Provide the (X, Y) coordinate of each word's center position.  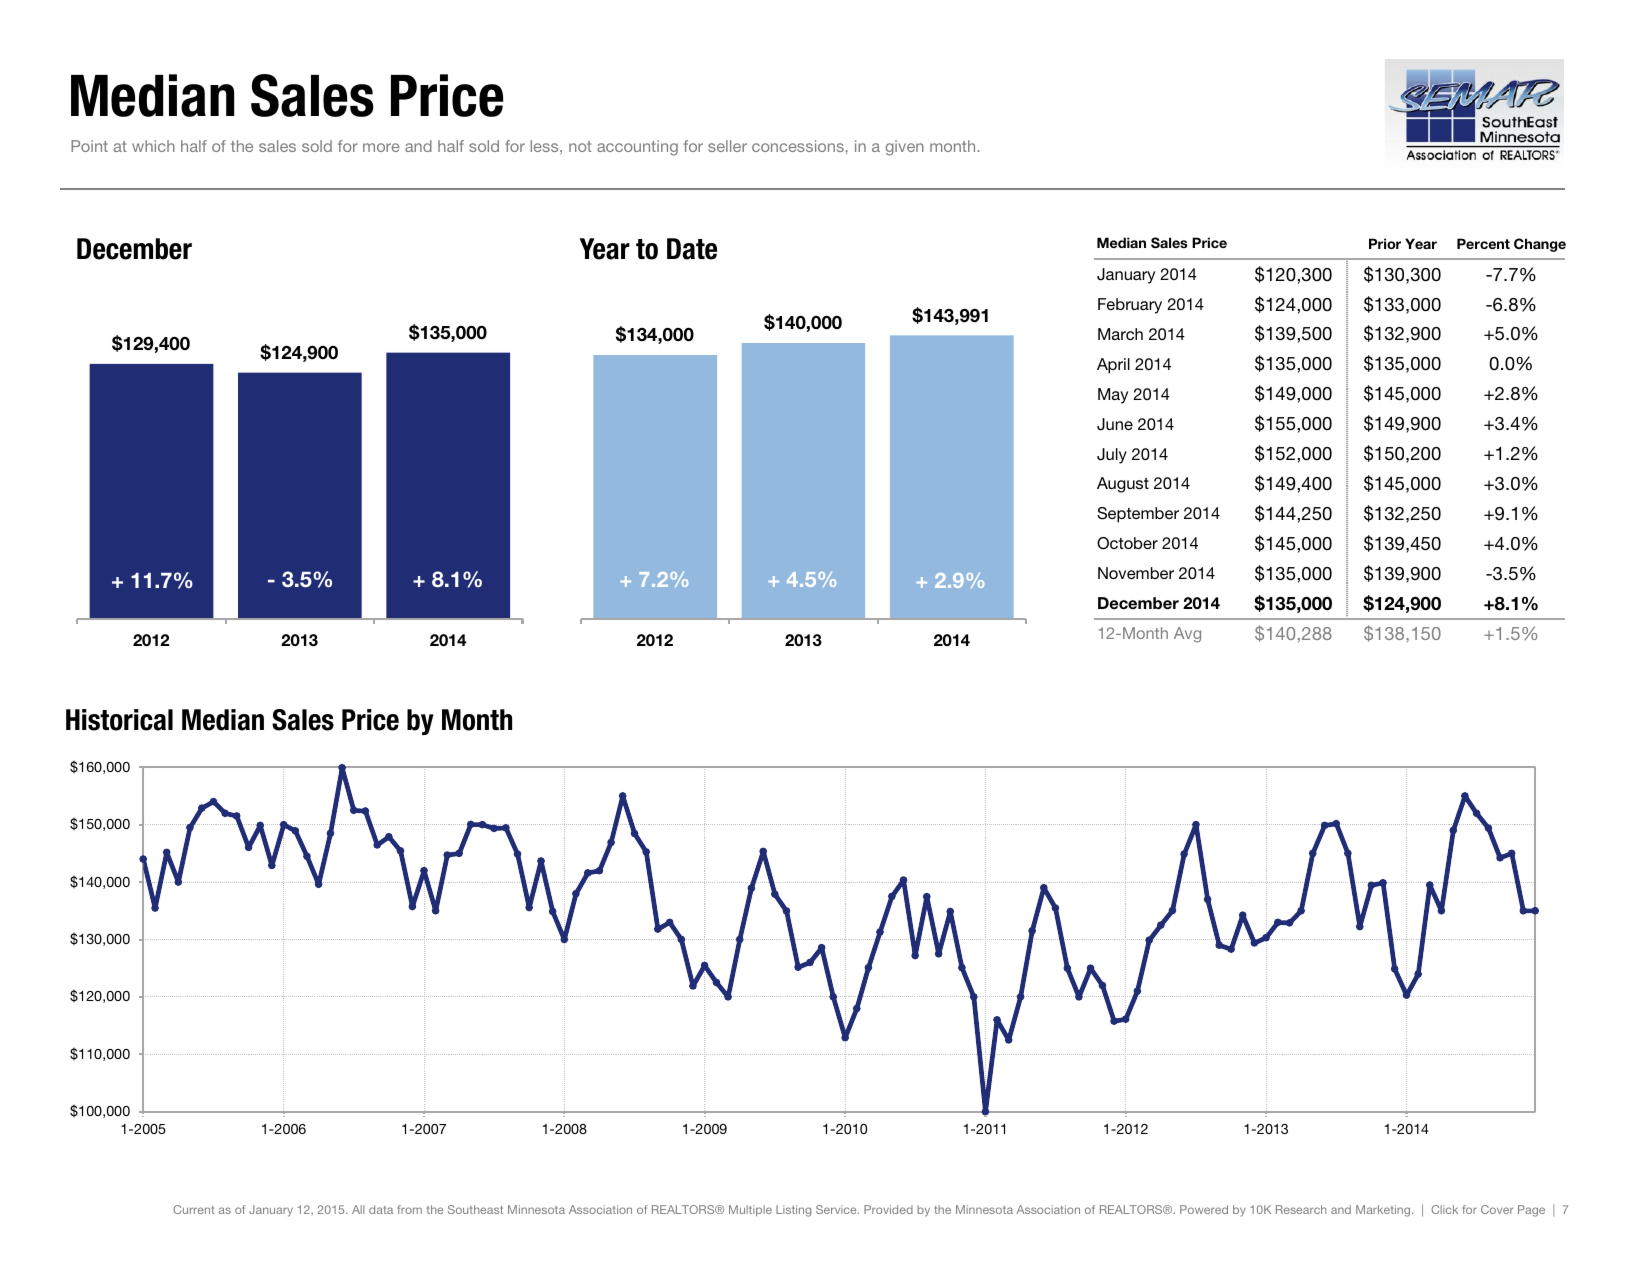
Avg (1187, 635)
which (153, 146)
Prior (1385, 243)
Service (837, 1209)
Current (194, 1209)
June (1115, 424)
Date (692, 249)
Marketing (1384, 1211)
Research (1301, 1209)
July (1112, 456)
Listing (793, 1211)
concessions (798, 146)
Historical (119, 720)
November (1136, 573)
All (358, 1209)
